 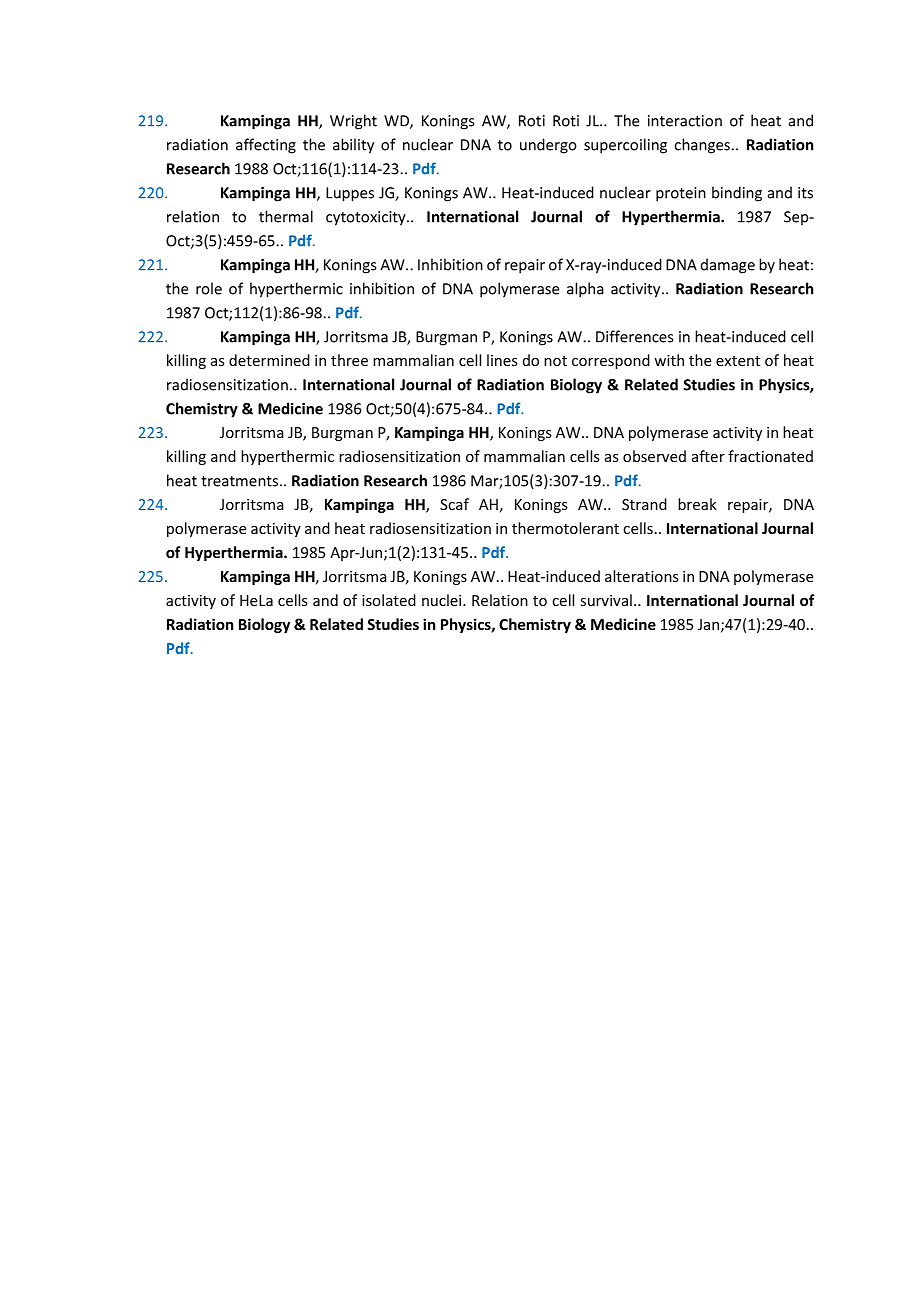 What do you see at coordinates (389, 600) in the image?
I see `isolated` at bounding box center [389, 600].
